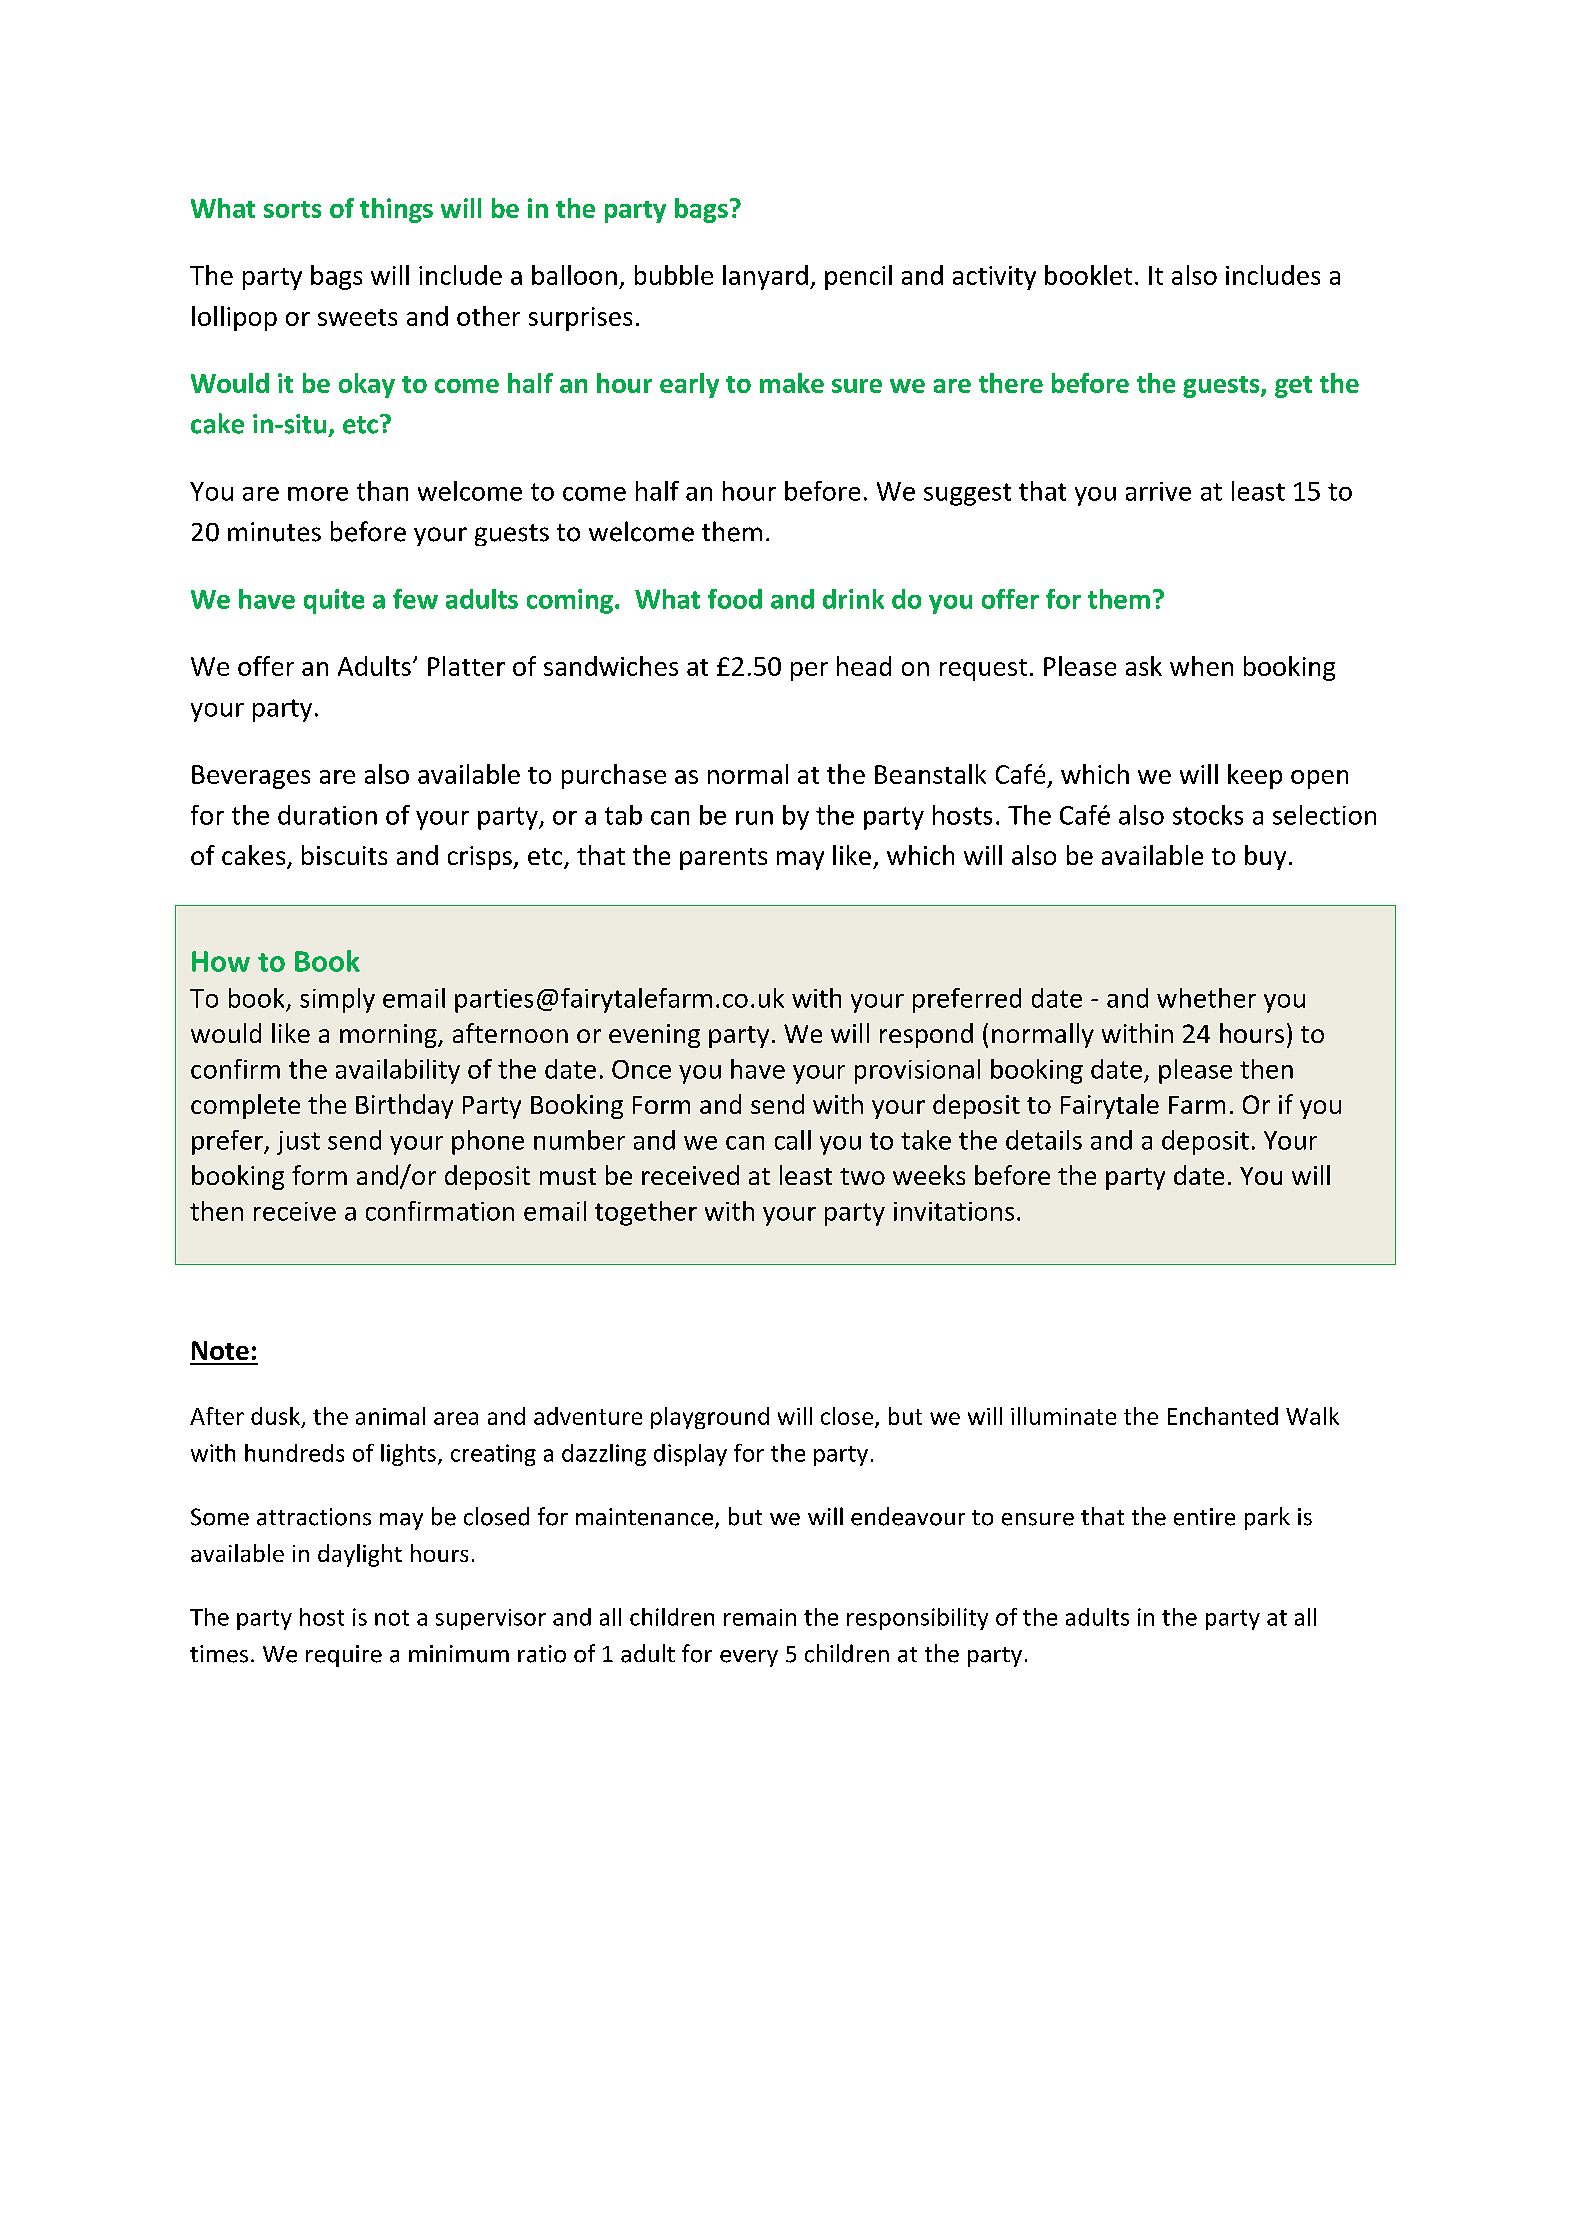 Image resolution: width=1571 pixels, height=2222 pixels. I want to click on call, so click(793, 1140).
